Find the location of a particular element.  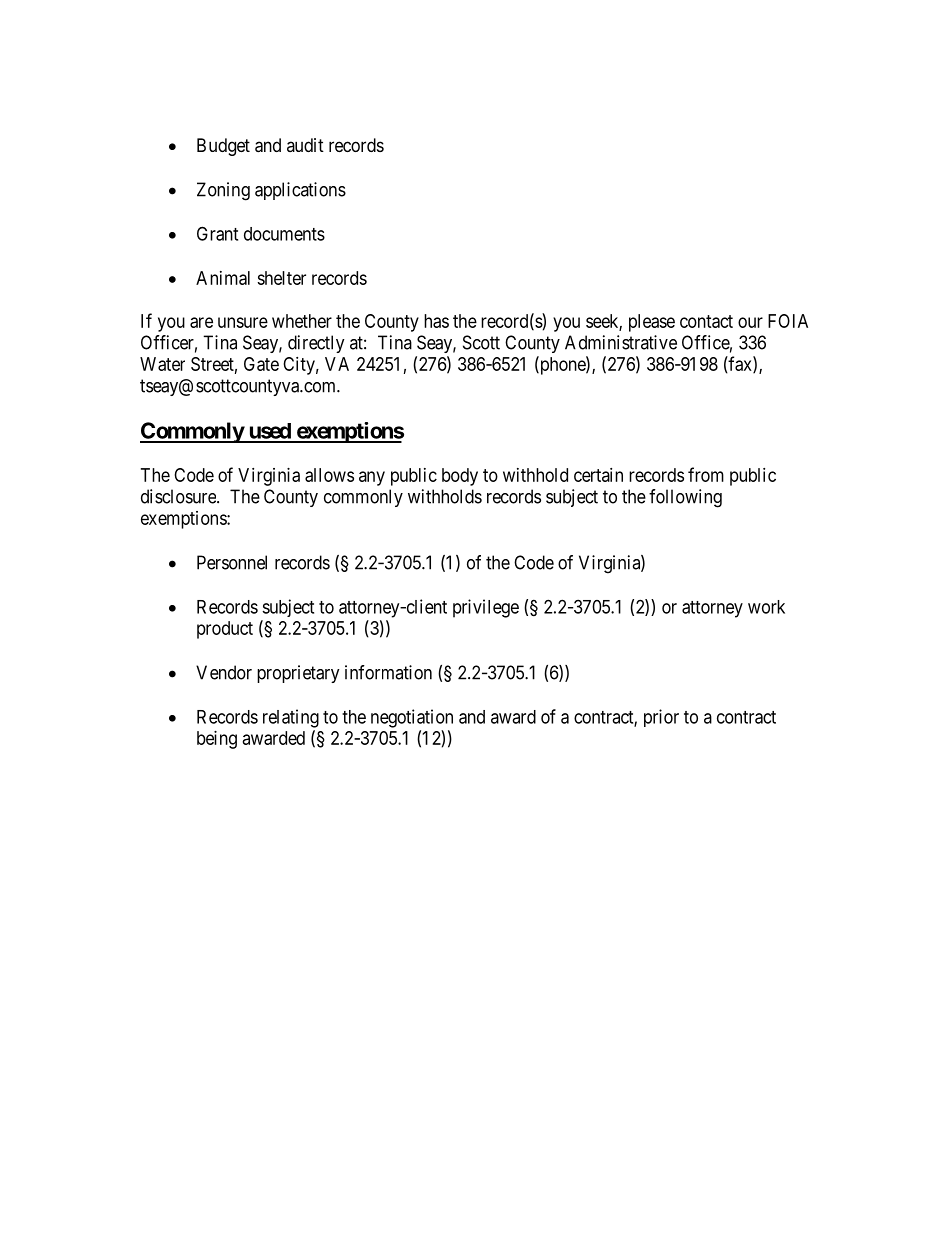

from is located at coordinates (706, 474).
